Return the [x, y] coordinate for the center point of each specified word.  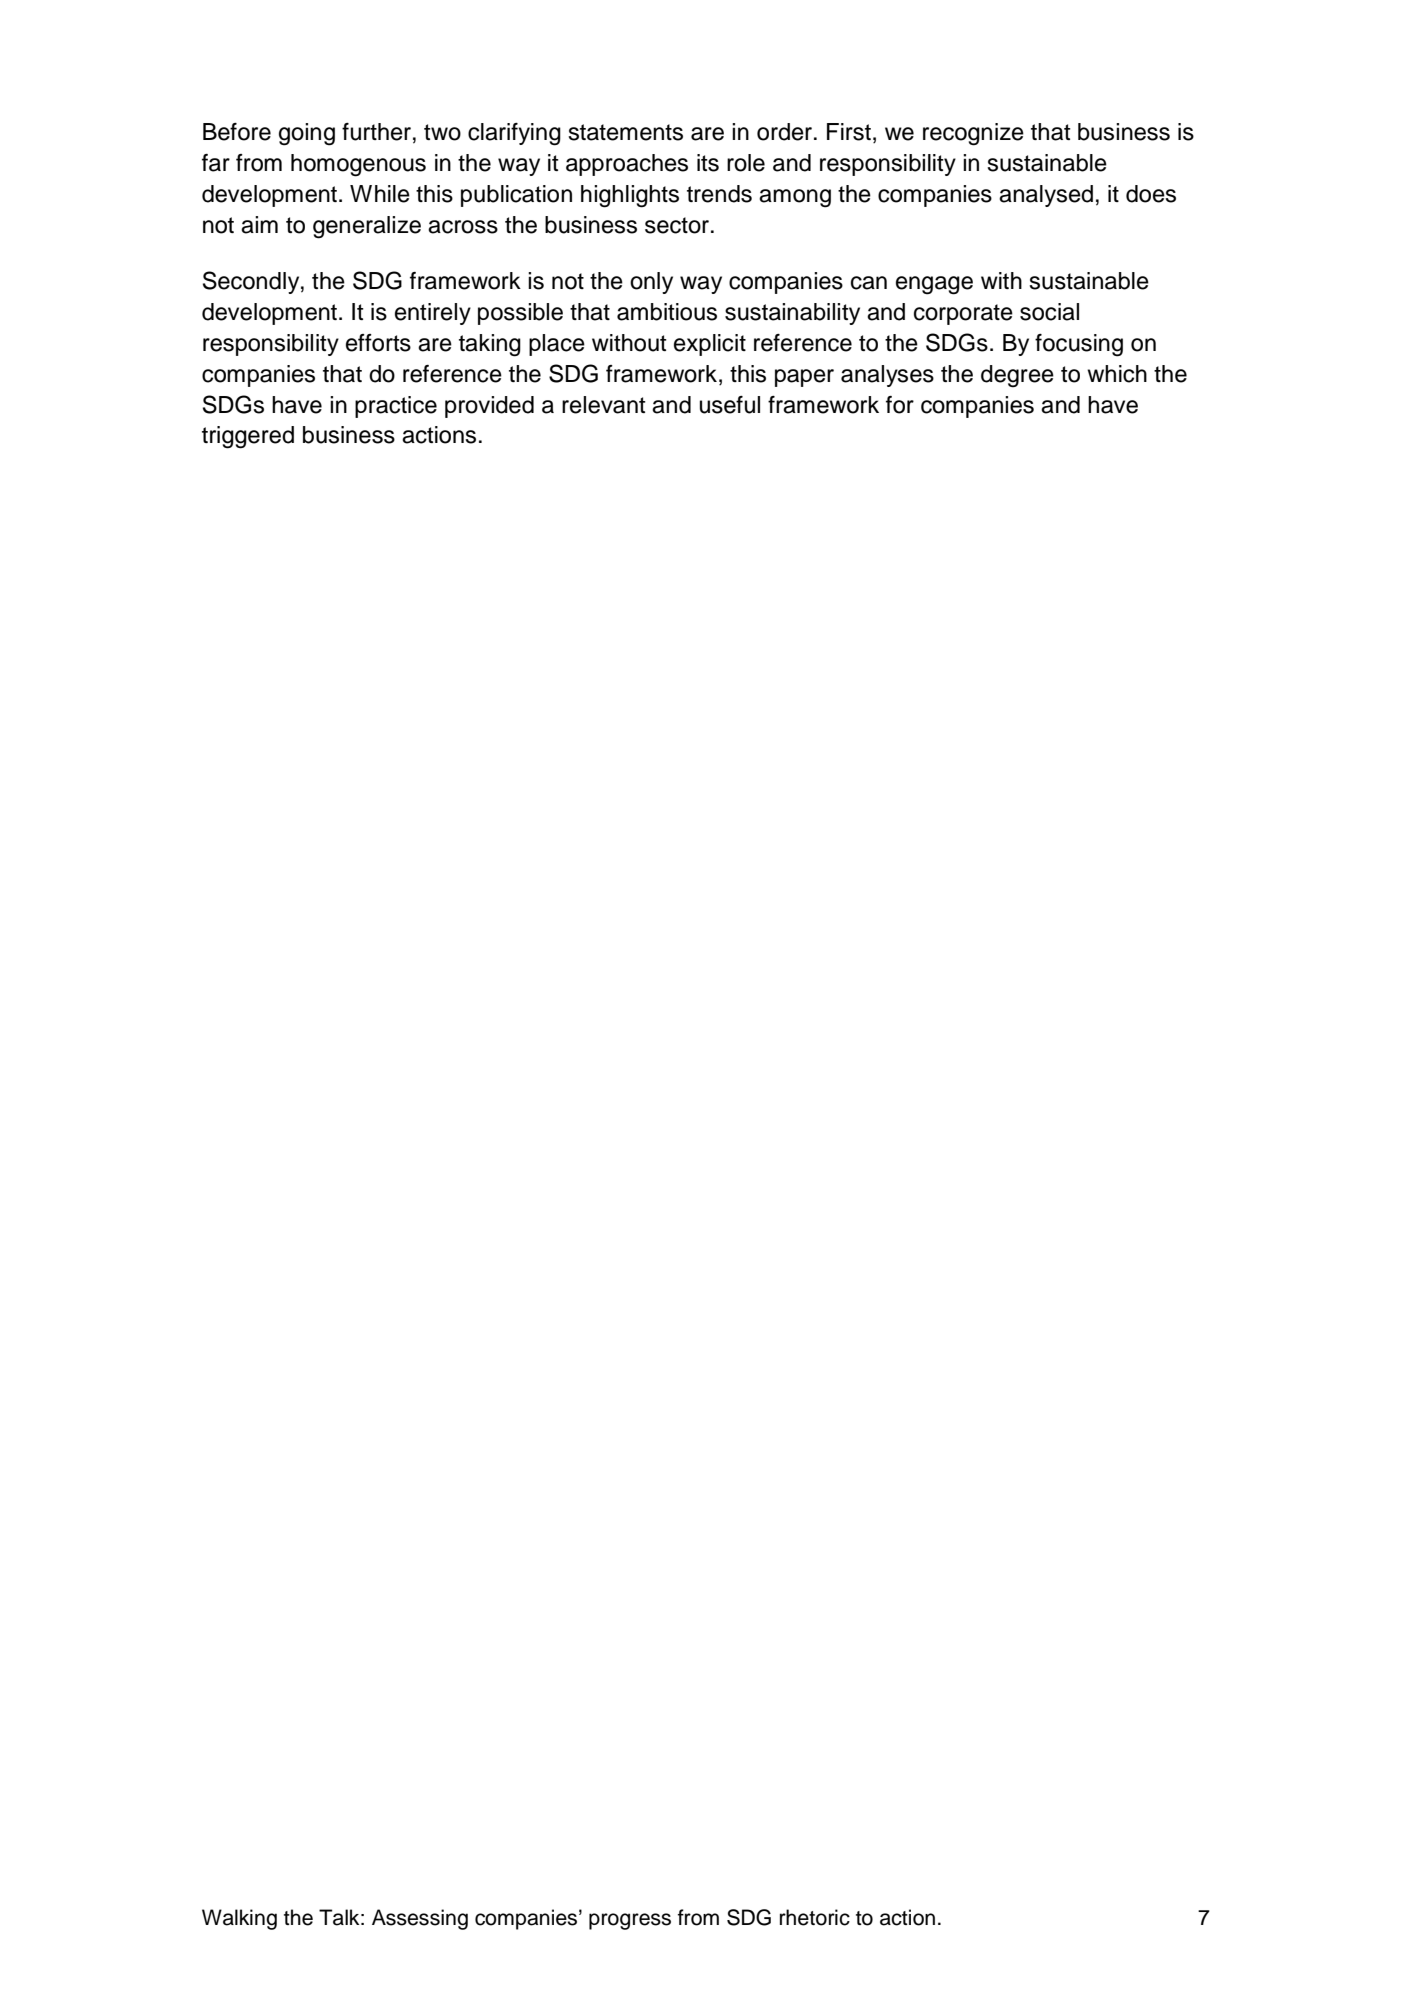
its [708, 163]
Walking [239, 1919]
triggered [248, 437]
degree [1017, 376]
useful [730, 405]
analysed [1046, 196]
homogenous [358, 165]
